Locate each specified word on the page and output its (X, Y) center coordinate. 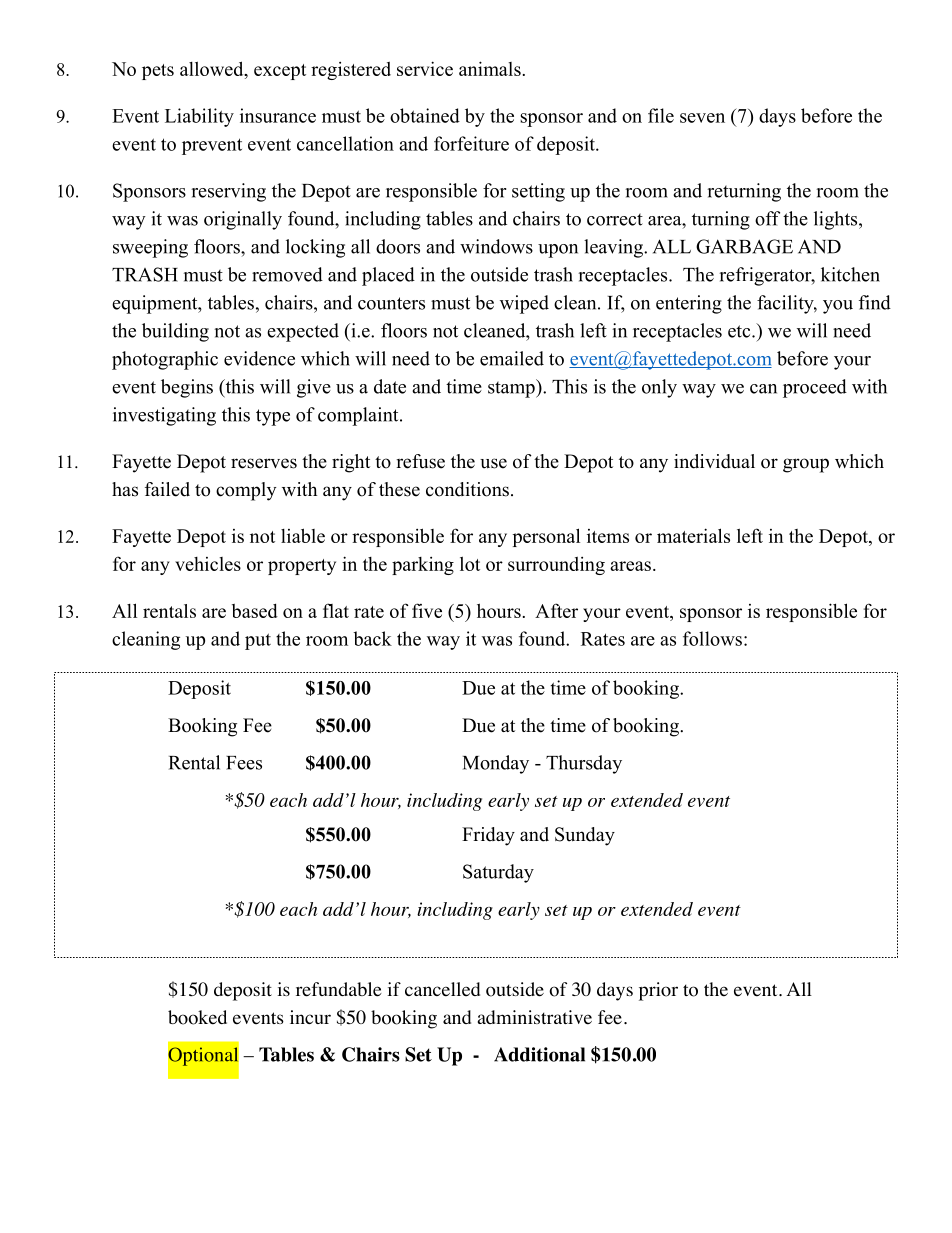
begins (187, 388)
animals (490, 68)
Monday (496, 764)
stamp (512, 388)
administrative (535, 1017)
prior (658, 991)
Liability (199, 117)
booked (197, 1017)
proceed (815, 388)
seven (702, 118)
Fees (244, 763)
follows (712, 638)
